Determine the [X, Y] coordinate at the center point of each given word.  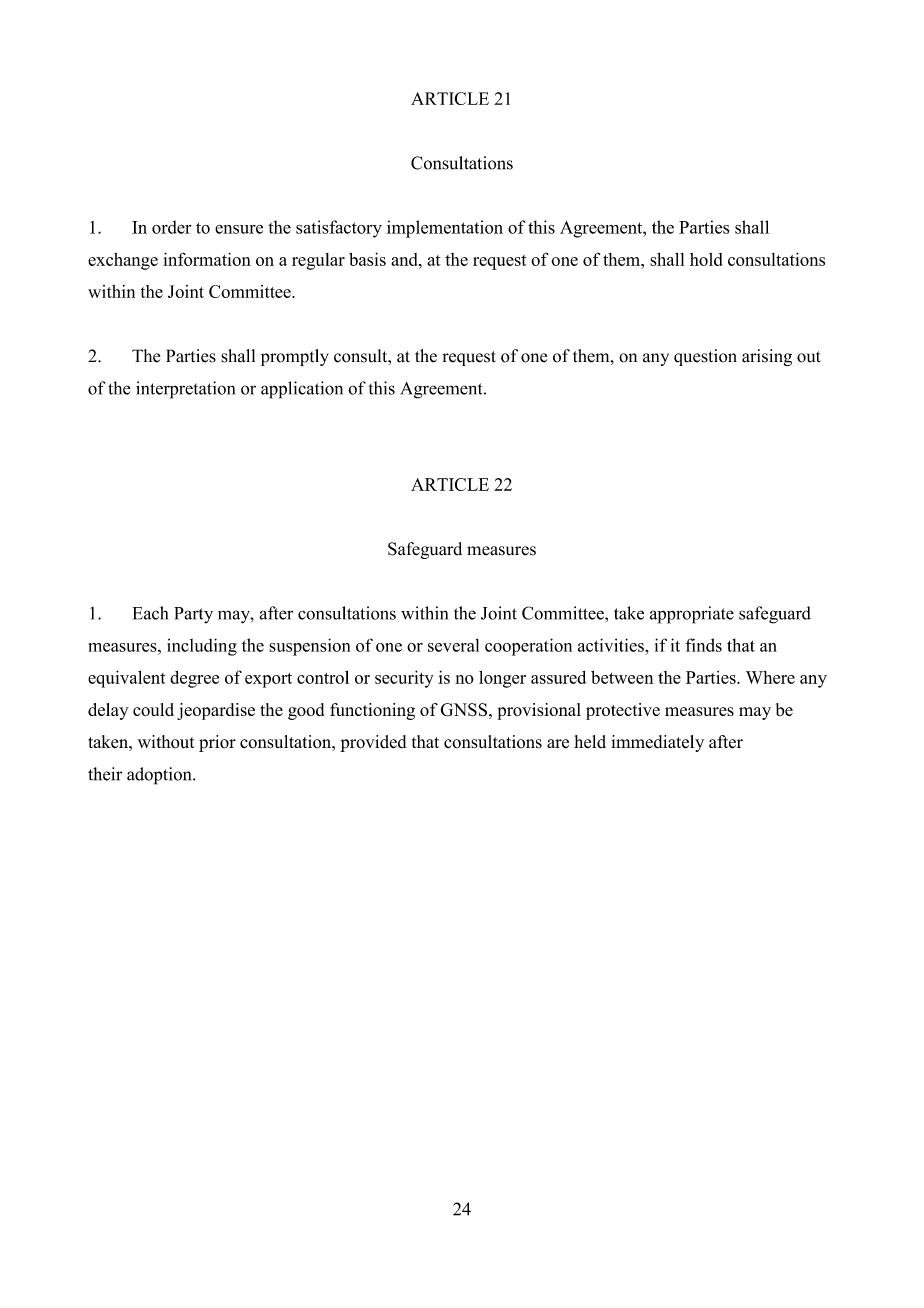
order [171, 227]
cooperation [528, 647]
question [705, 357]
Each [150, 613]
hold [706, 259]
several [453, 645]
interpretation [185, 390]
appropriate [692, 615]
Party [193, 615]
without [166, 742]
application [302, 390]
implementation [445, 229]
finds [704, 645]
